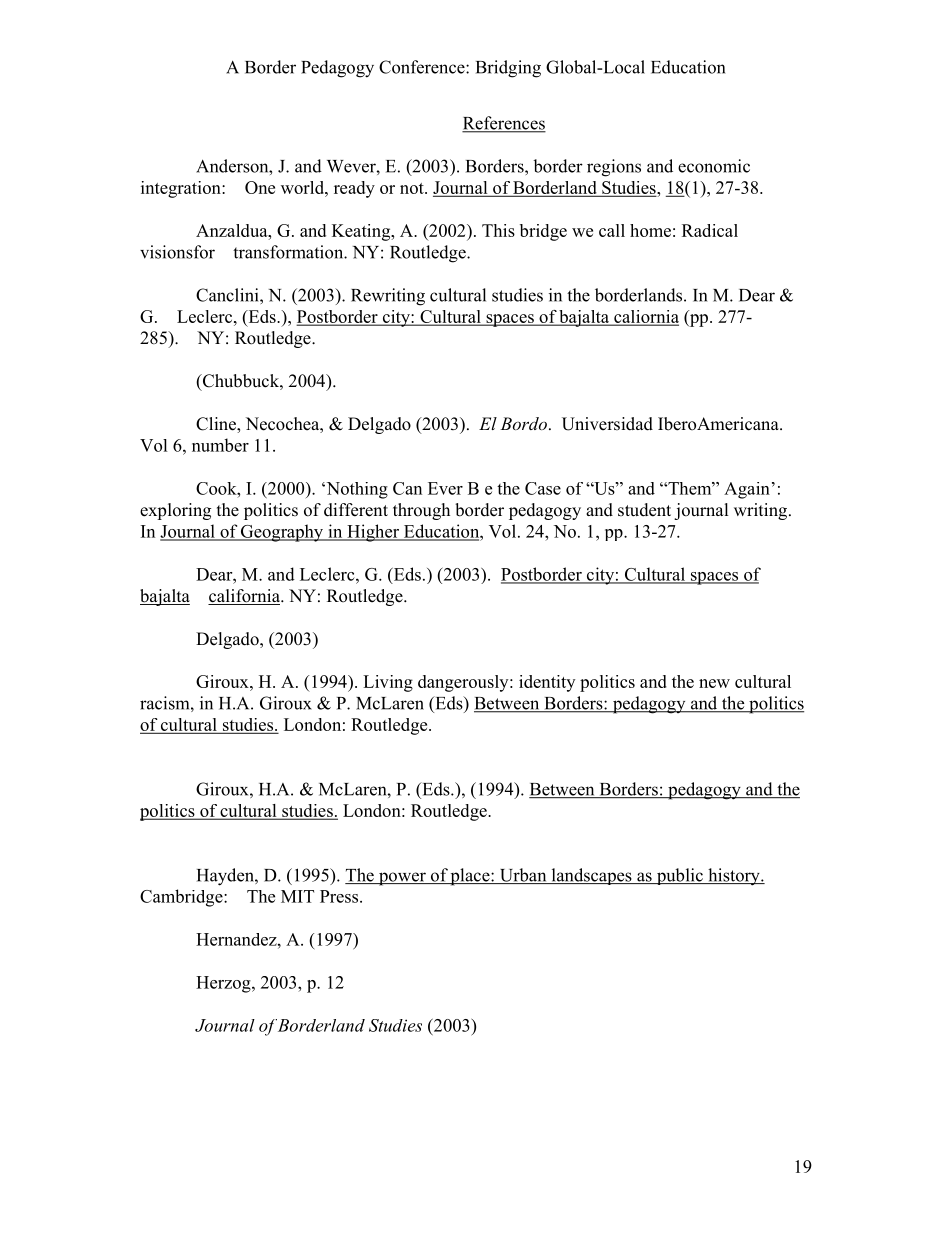 The height and width of the screenshot is (1233, 952). What do you see at coordinates (714, 166) in the screenshot?
I see `economic` at bounding box center [714, 166].
